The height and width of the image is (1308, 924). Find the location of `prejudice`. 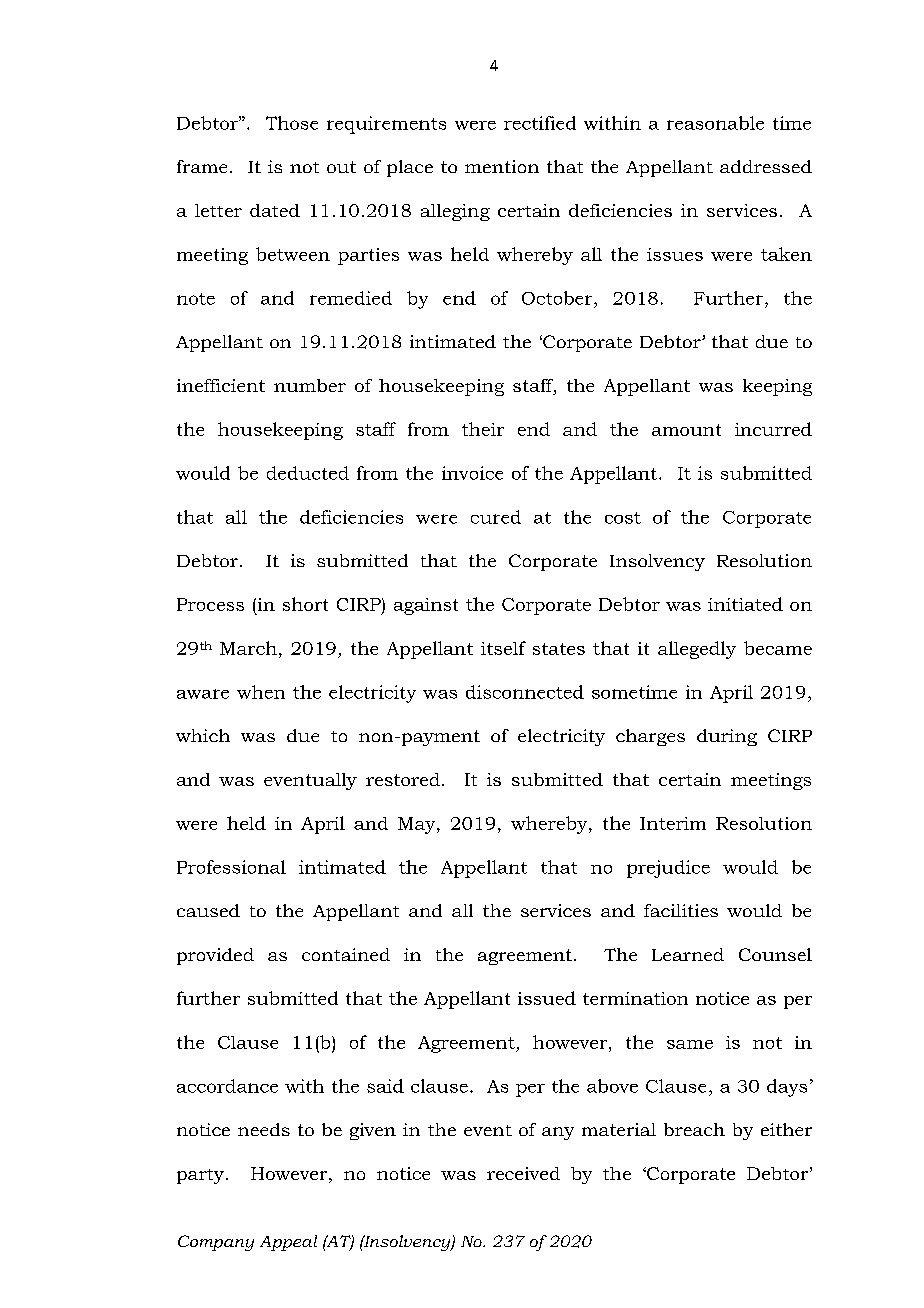

prejudice is located at coordinates (668, 869).
